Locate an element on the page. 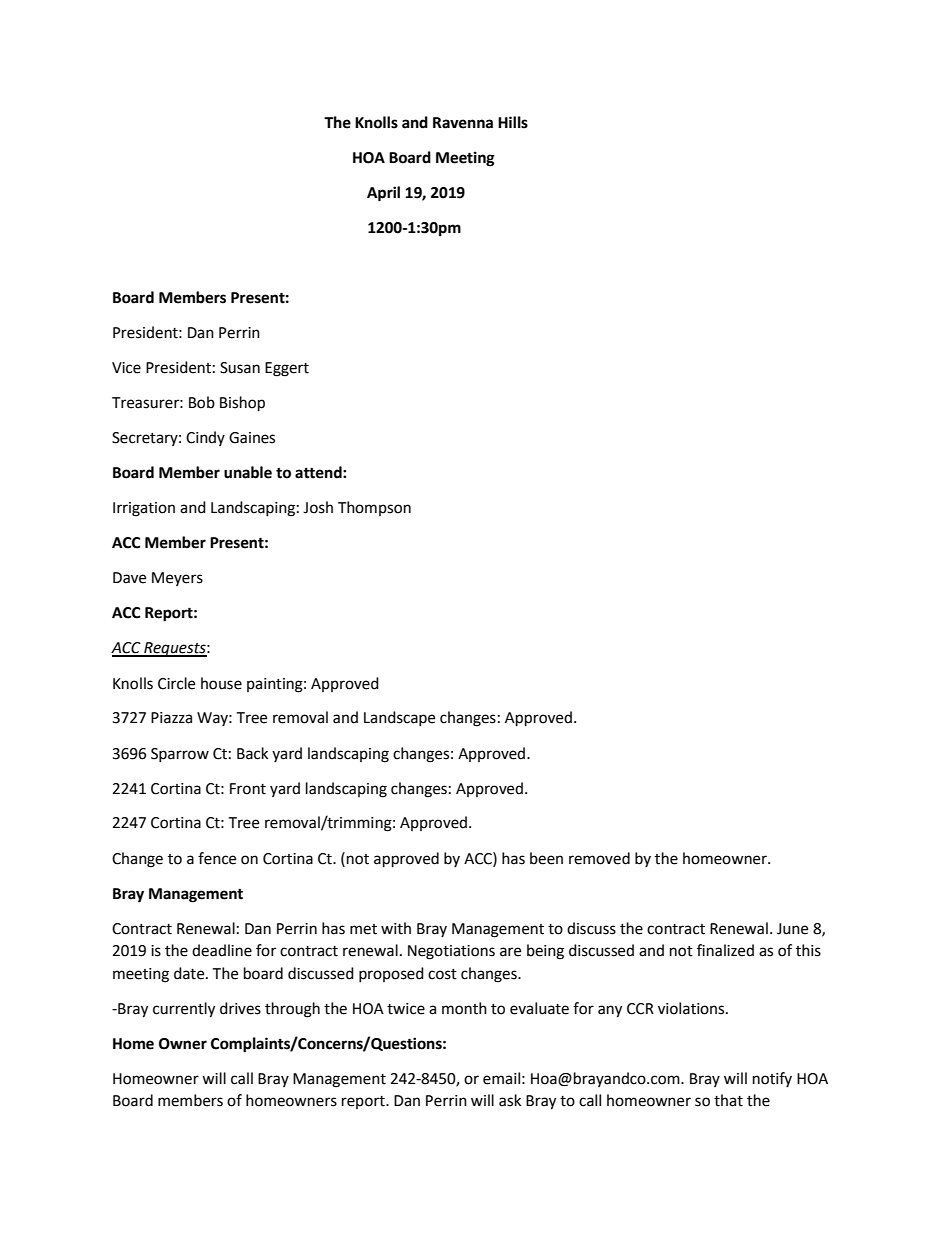  that is located at coordinates (728, 1100).
